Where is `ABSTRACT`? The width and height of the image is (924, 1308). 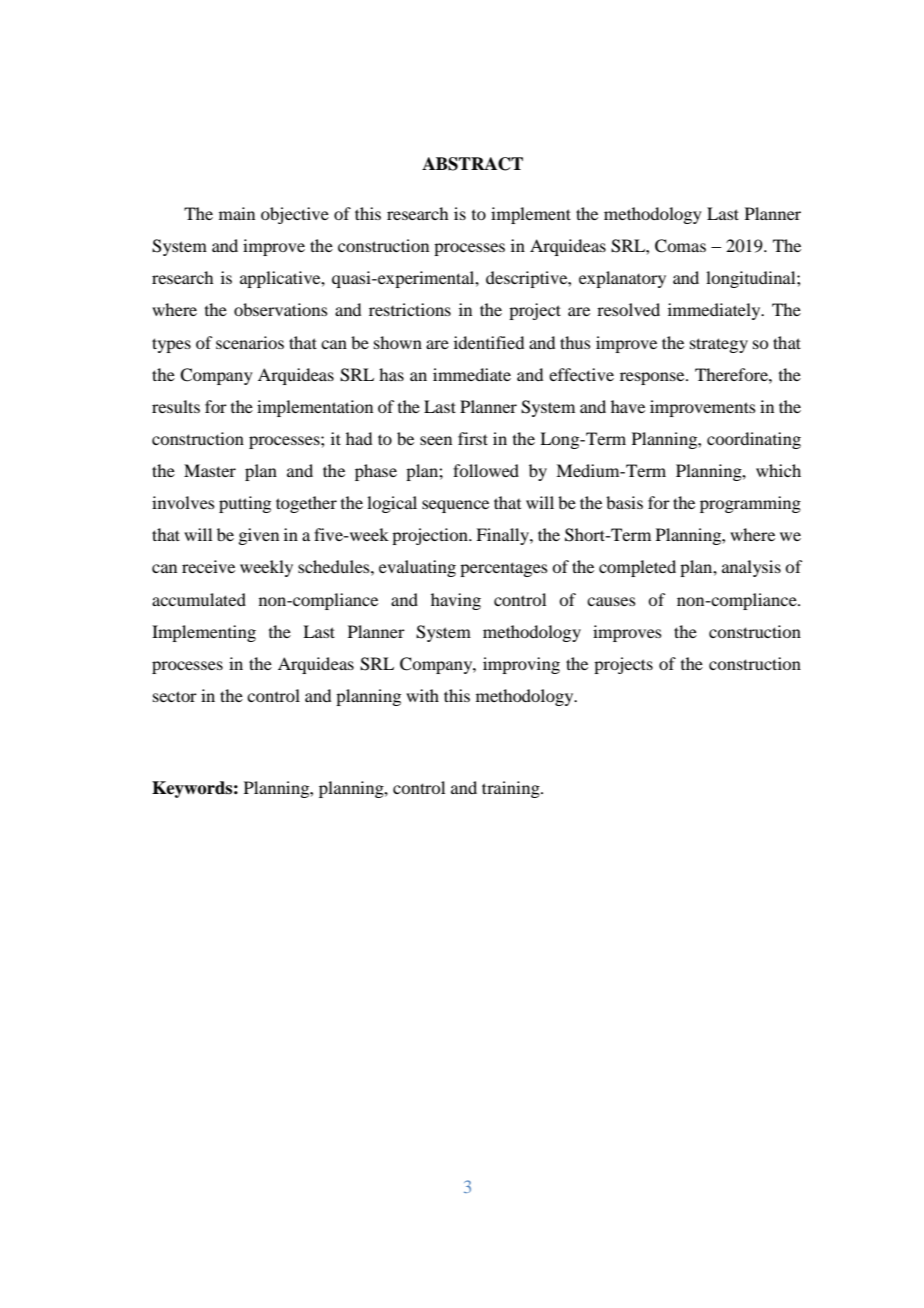
ABSTRACT is located at coordinates (472, 164).
